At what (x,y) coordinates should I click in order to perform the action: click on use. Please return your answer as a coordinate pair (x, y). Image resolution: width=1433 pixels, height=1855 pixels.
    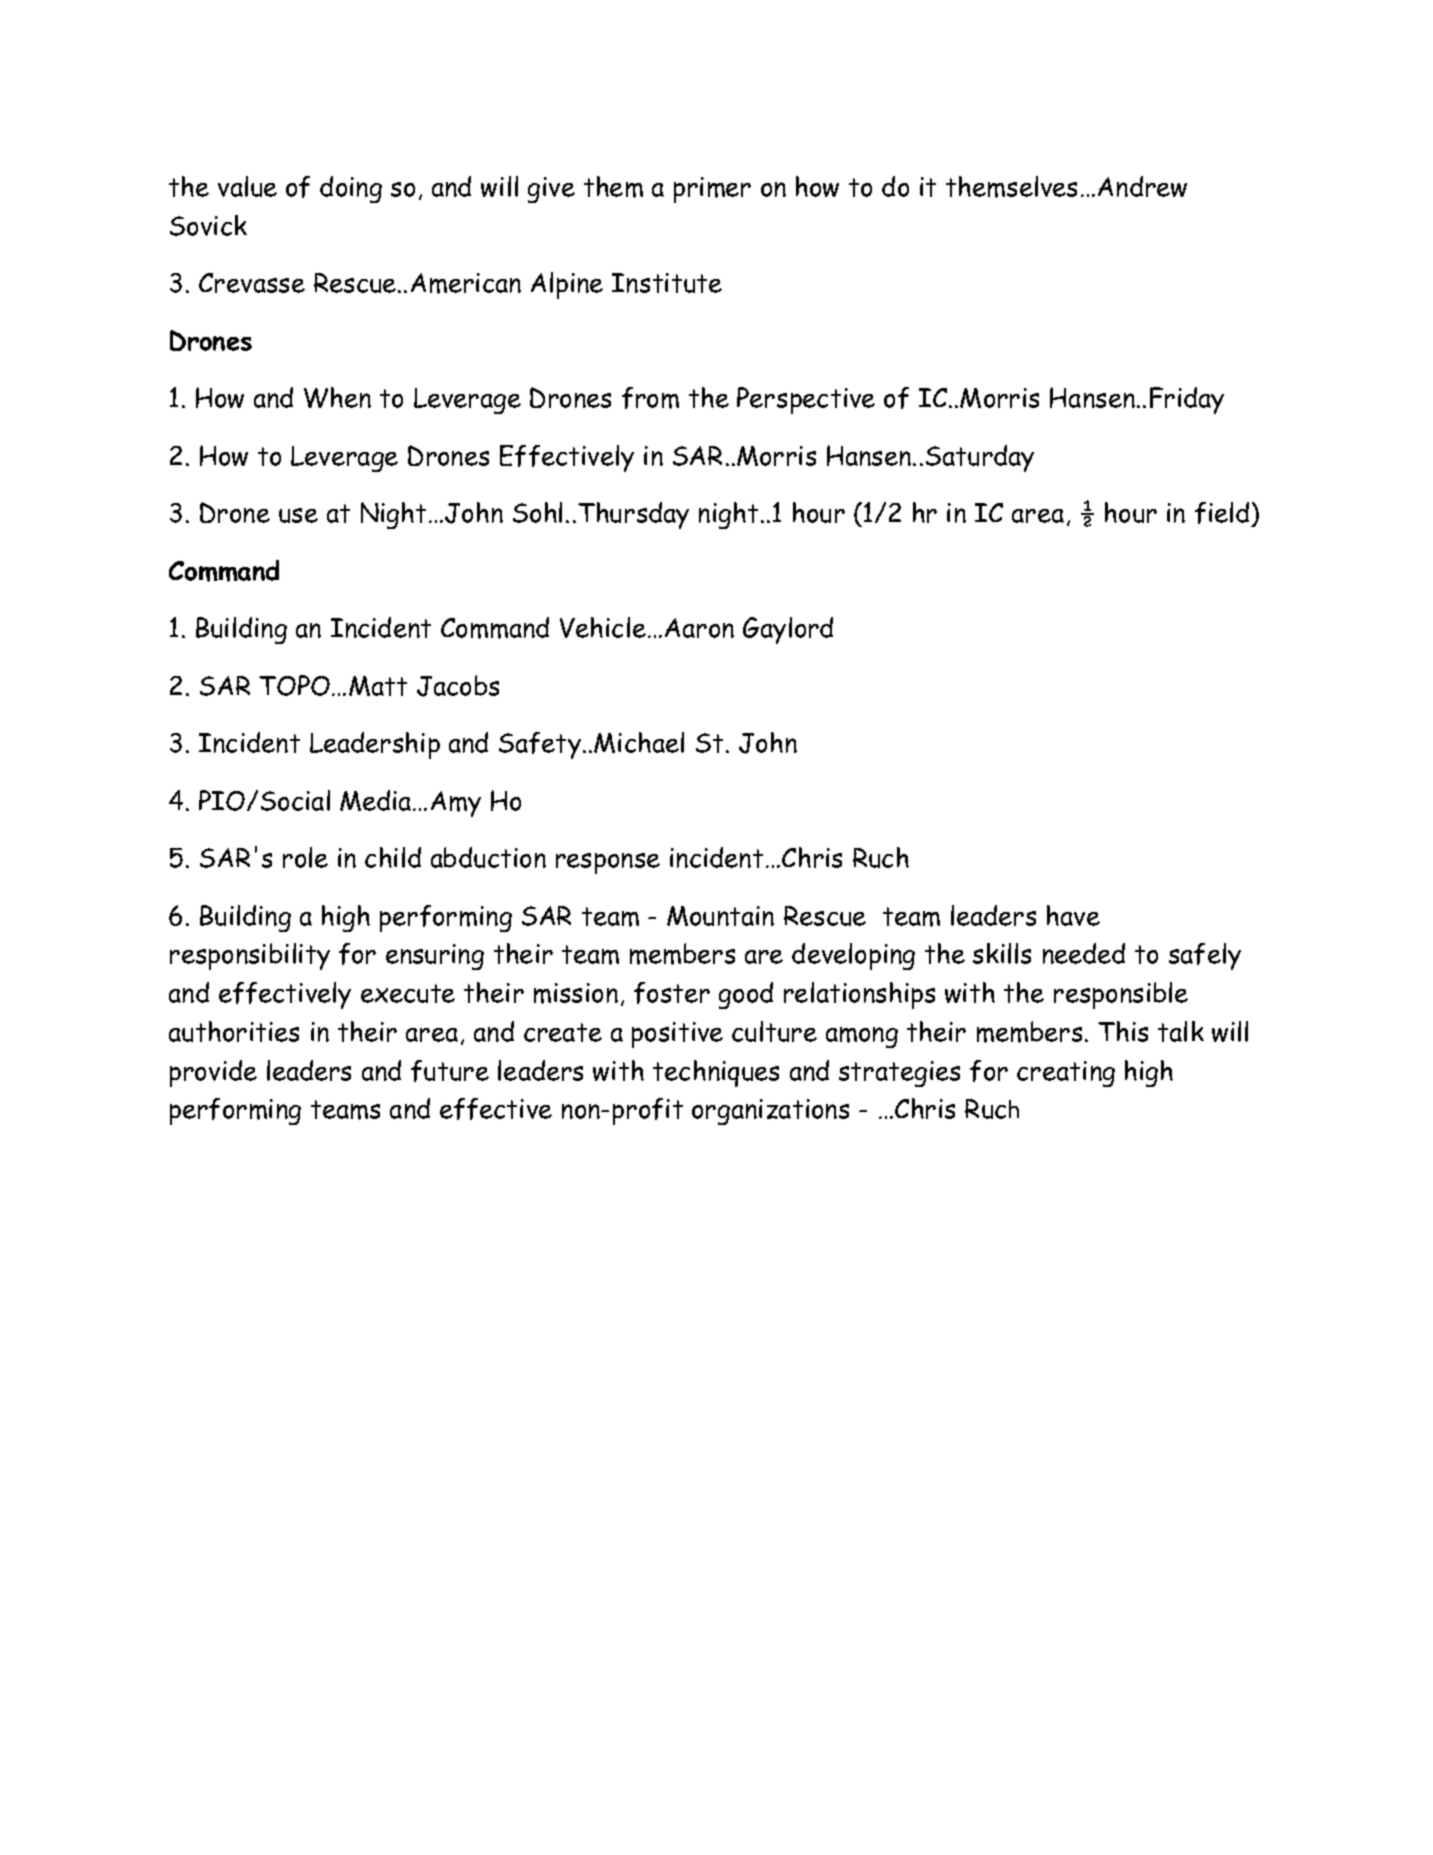
    Looking at the image, I should click on (298, 515).
